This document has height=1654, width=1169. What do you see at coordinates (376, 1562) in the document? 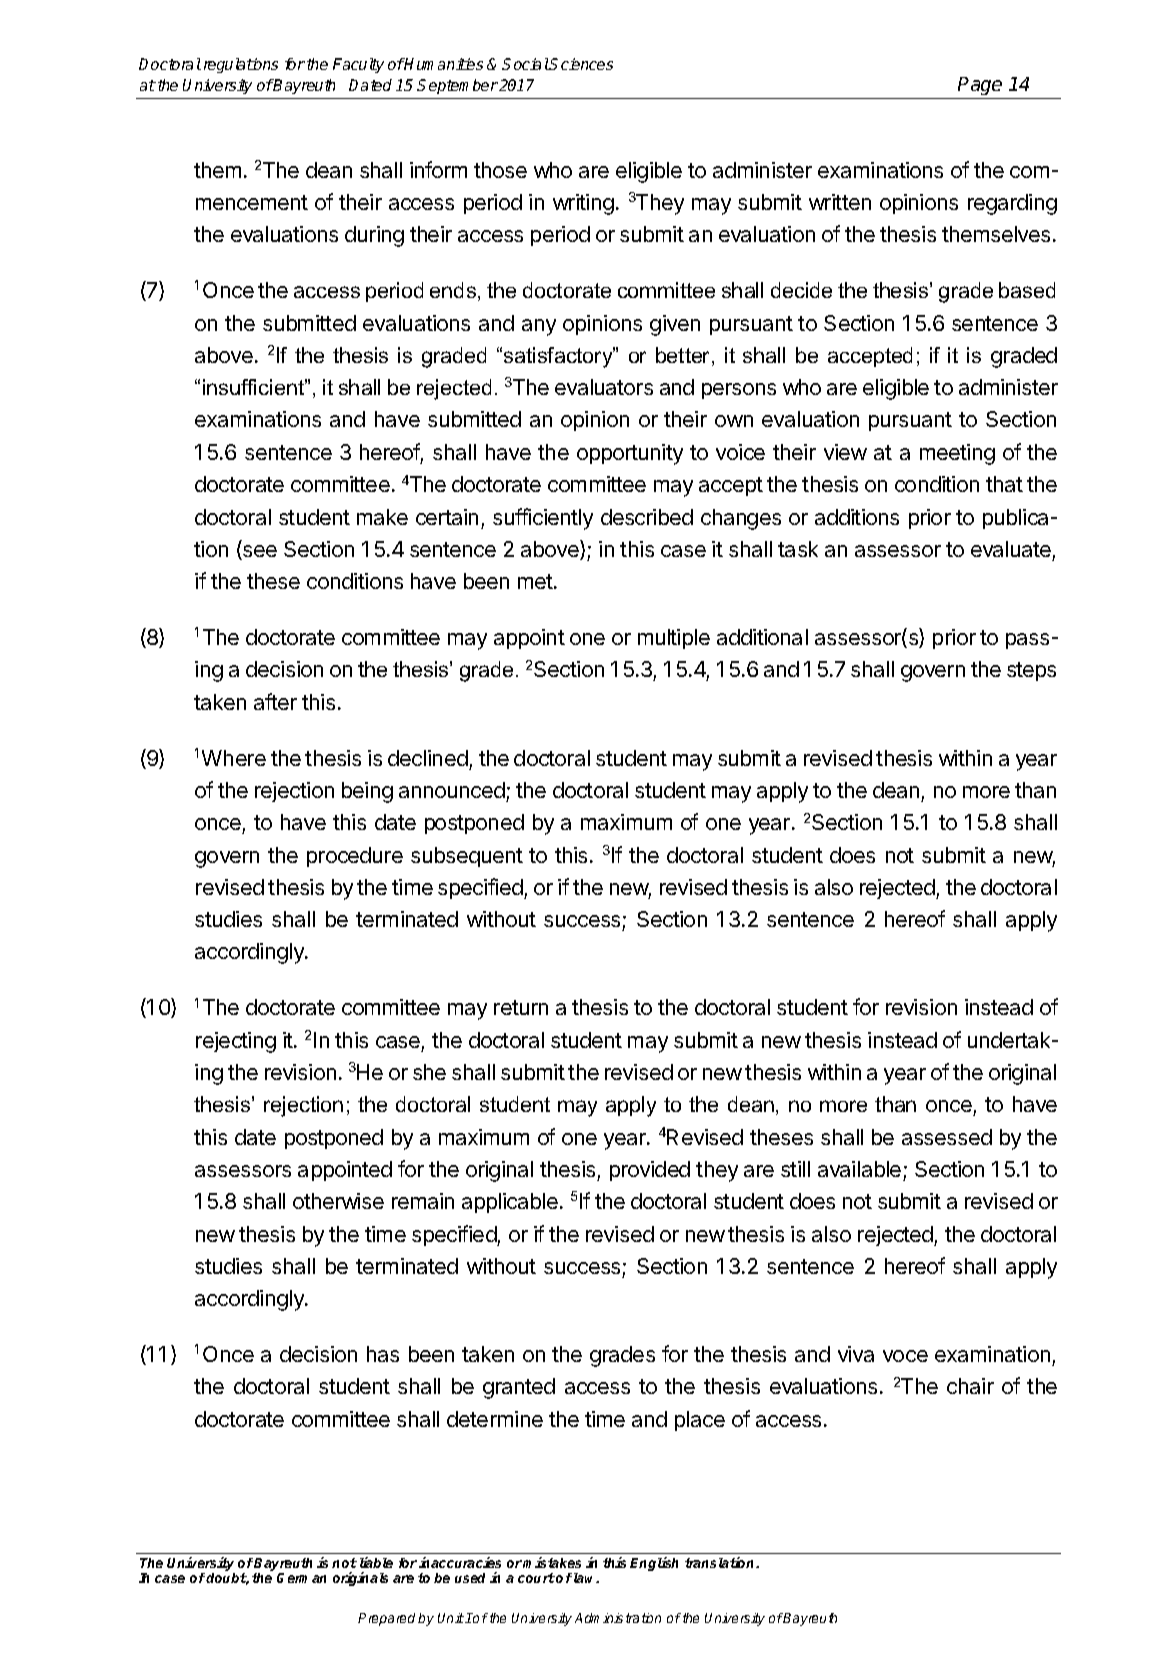
I see `liable` at bounding box center [376, 1562].
